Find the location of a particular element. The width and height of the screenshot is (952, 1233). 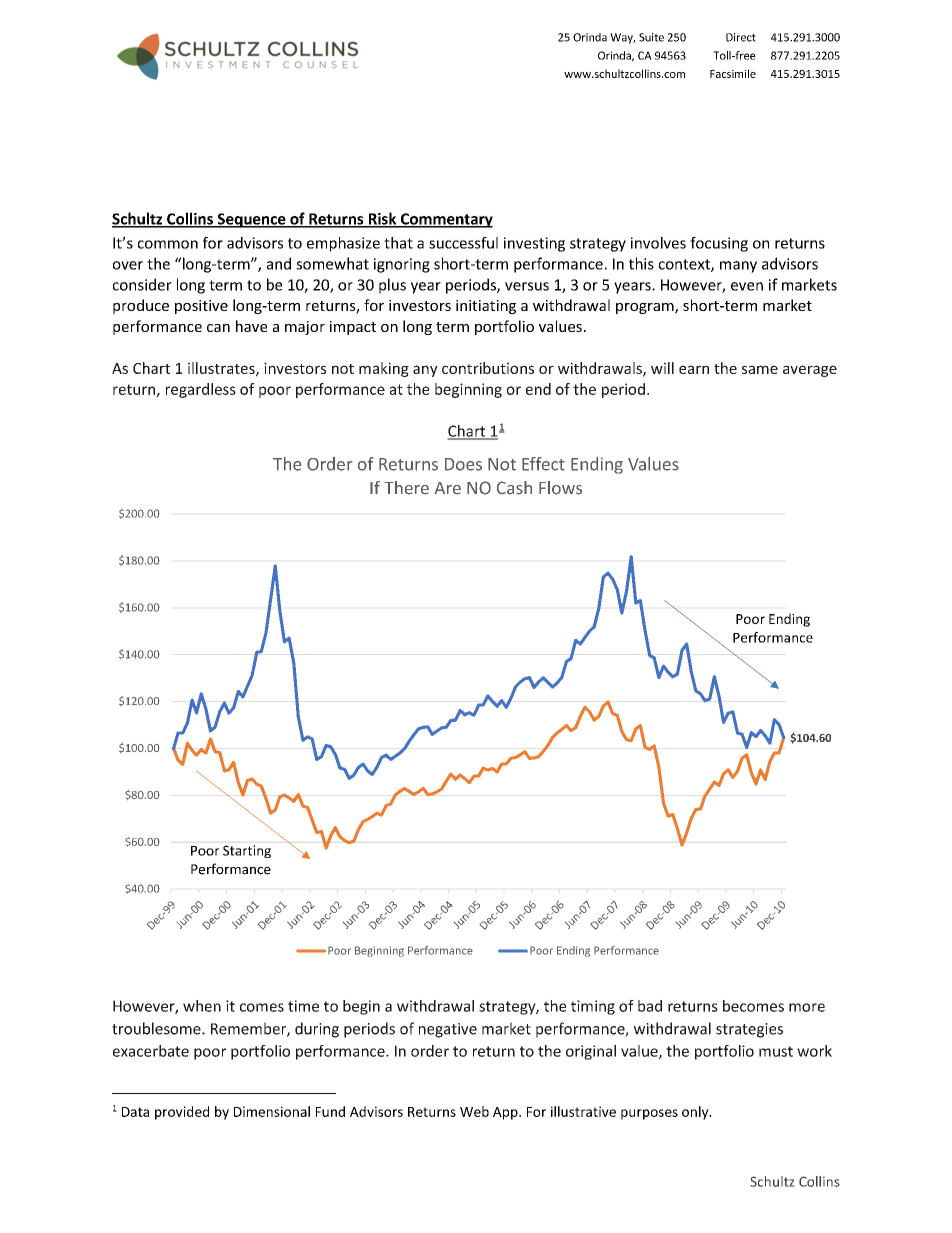

Flows is located at coordinates (560, 488).
